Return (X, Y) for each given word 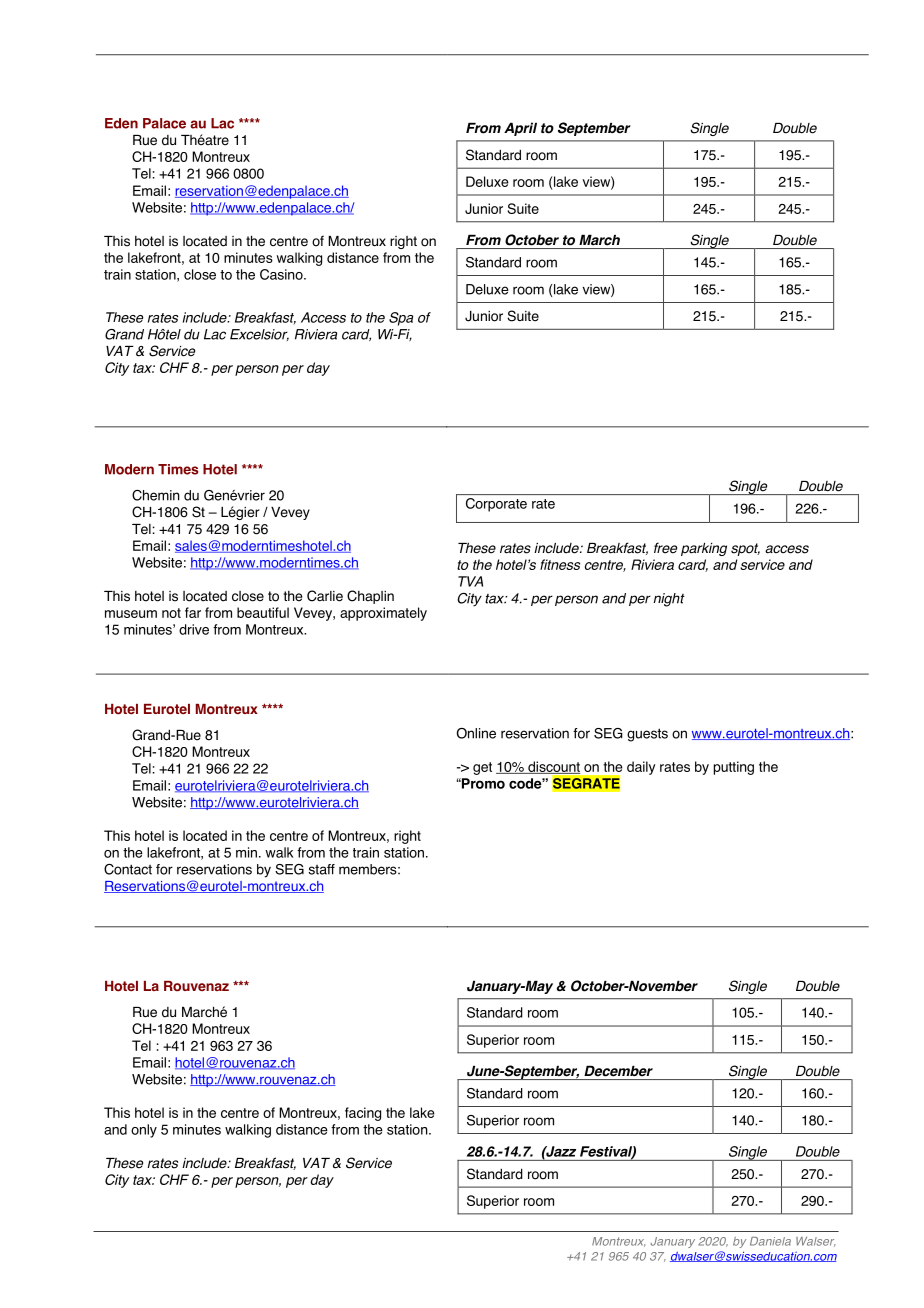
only (144, 1131)
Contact (128, 869)
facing (363, 1114)
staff (322, 869)
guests (647, 735)
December (618, 1071)
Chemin (156, 495)
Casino (282, 274)
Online (476, 733)
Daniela (770, 1241)
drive (194, 629)
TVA (470, 581)
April (520, 129)
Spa (401, 319)
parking (704, 549)
